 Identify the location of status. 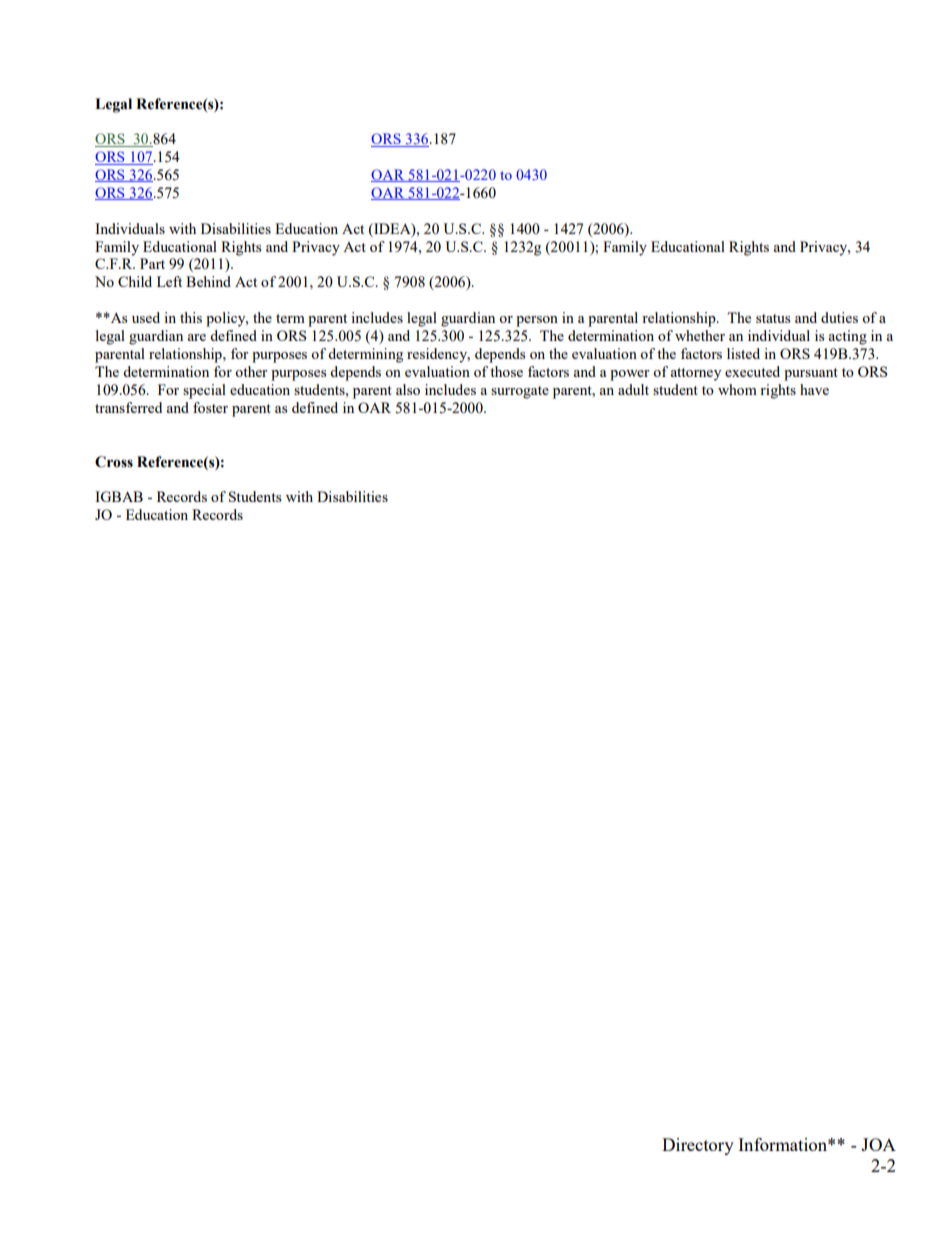
(773, 318).
